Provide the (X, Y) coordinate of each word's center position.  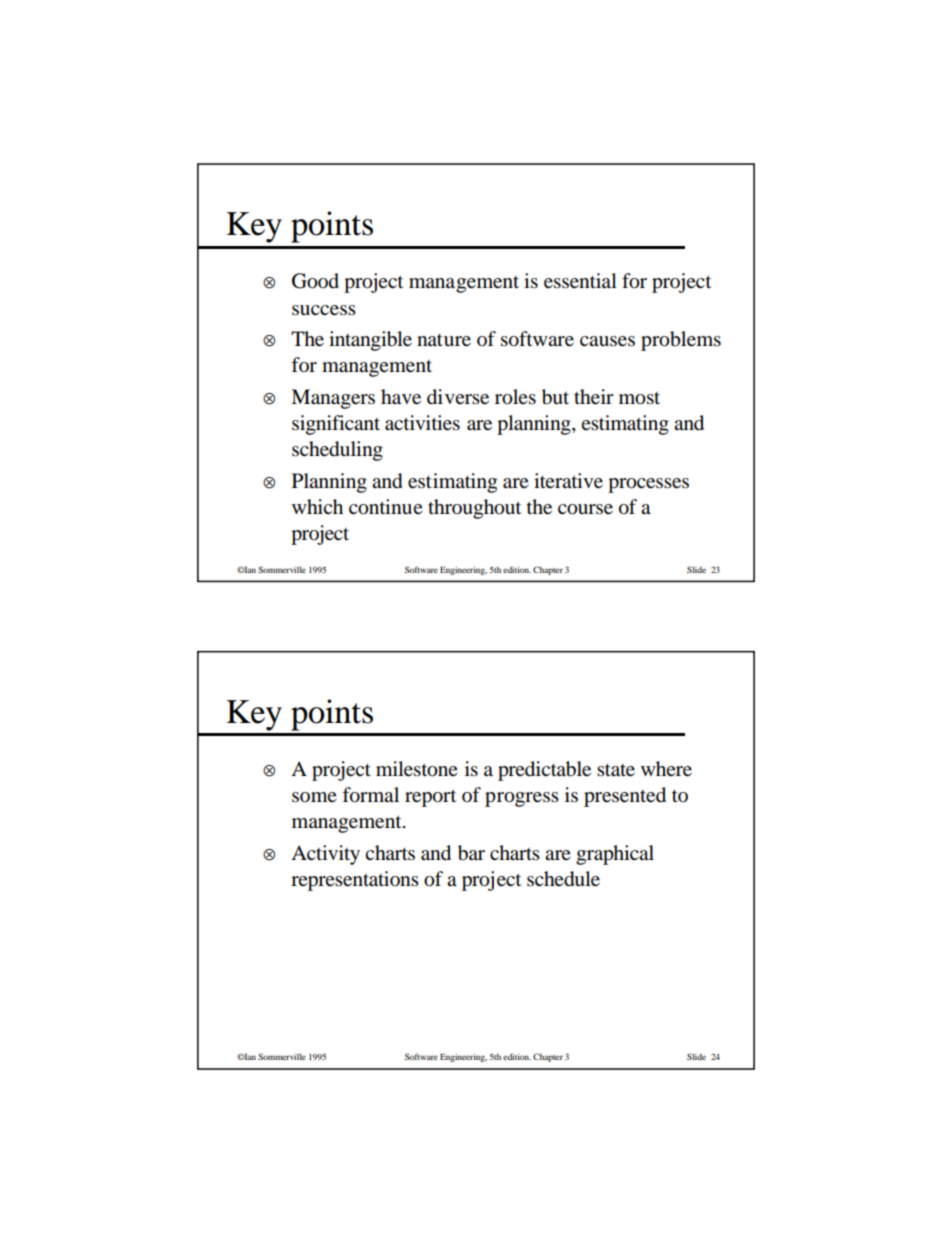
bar (471, 853)
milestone (417, 769)
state (616, 770)
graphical (615, 855)
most (639, 398)
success (324, 310)
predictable (544, 771)
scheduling (337, 451)
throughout (474, 509)
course (585, 509)
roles (515, 397)
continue (386, 507)
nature (444, 340)
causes (607, 341)
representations (355, 881)
